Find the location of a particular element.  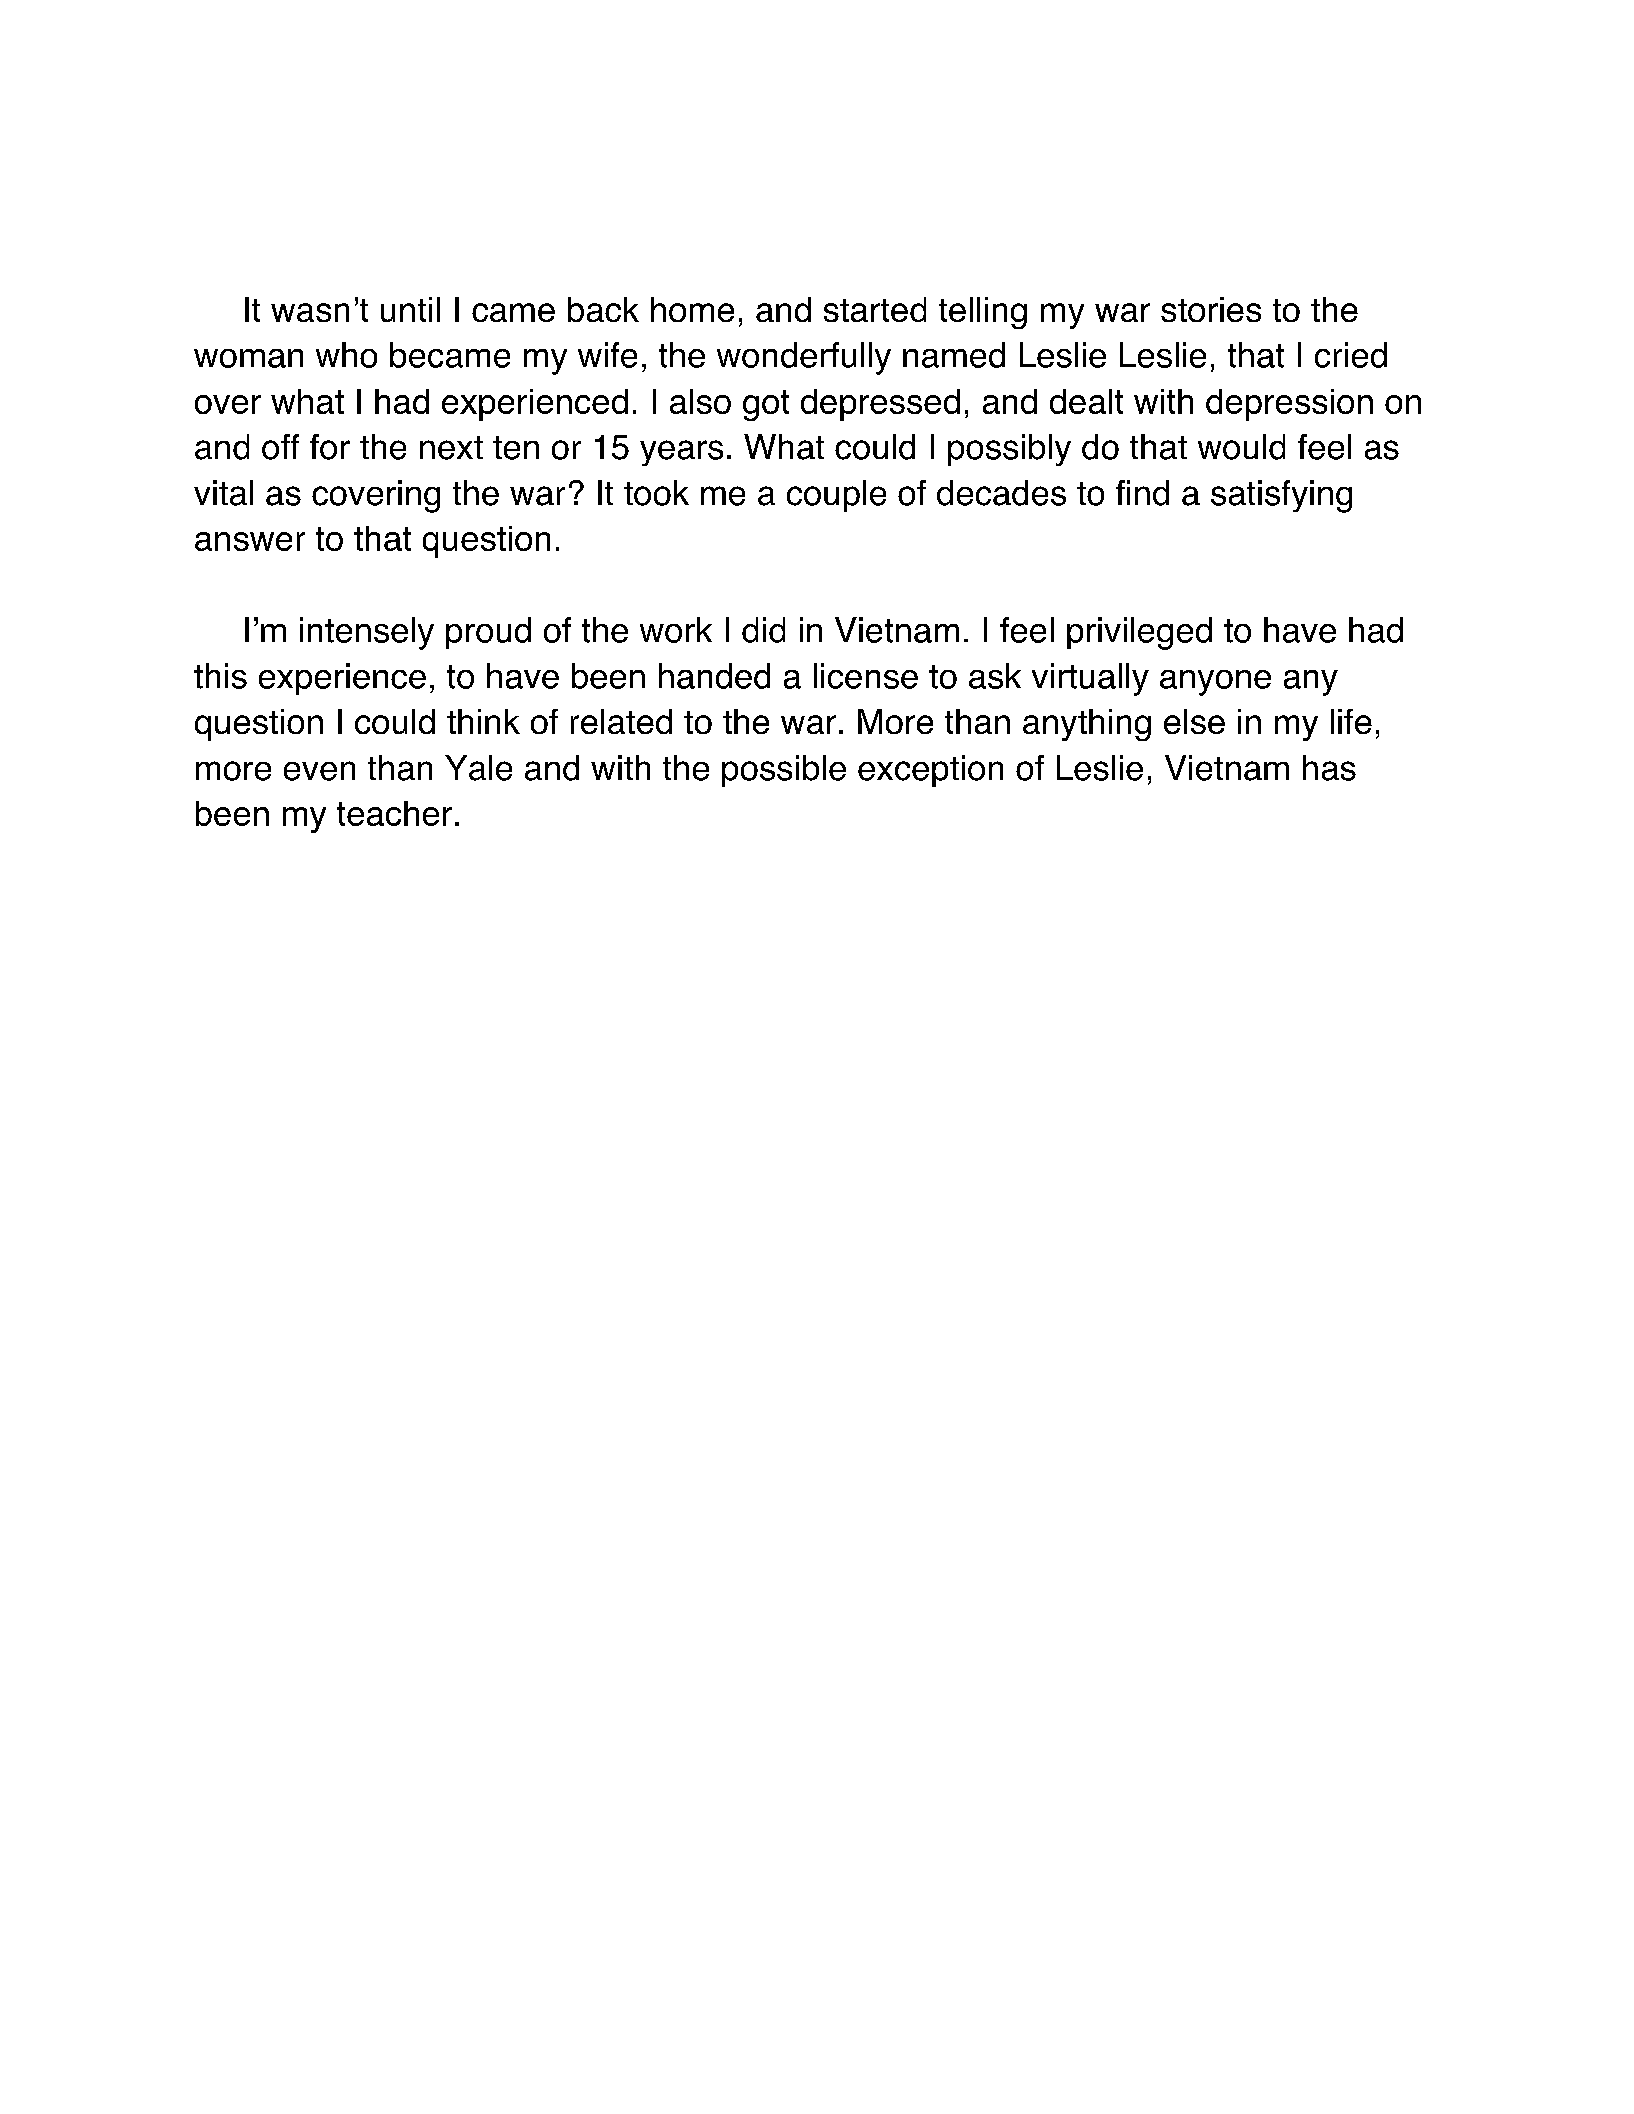

stories is located at coordinates (1211, 309).
